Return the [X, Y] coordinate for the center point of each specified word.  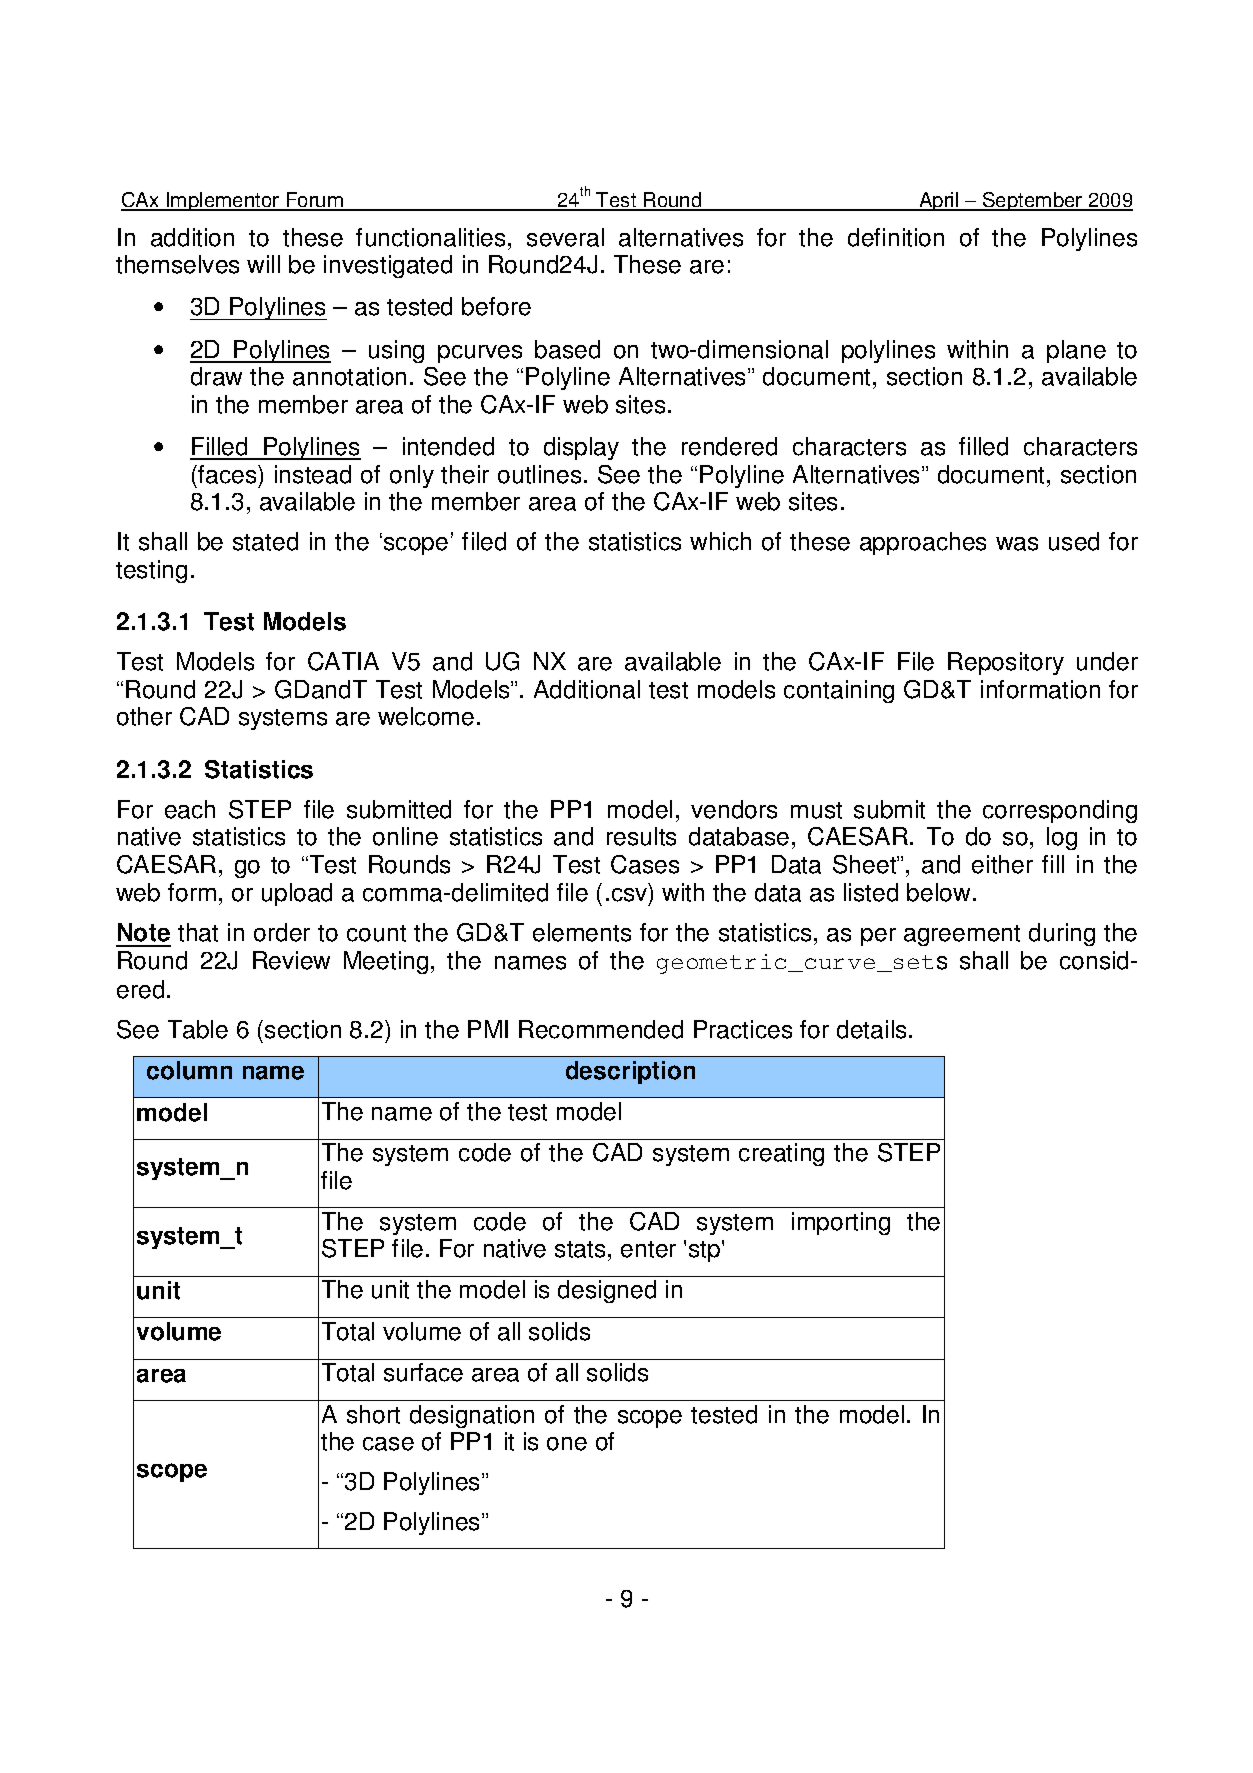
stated [265, 541]
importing [841, 1223]
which [720, 541]
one [567, 1444]
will [263, 264]
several [565, 237]
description [630, 1072]
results [641, 836]
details [871, 1029]
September [1033, 201]
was [1017, 544]
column [189, 1070]
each [190, 809]
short [373, 1414]
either [1002, 864]
